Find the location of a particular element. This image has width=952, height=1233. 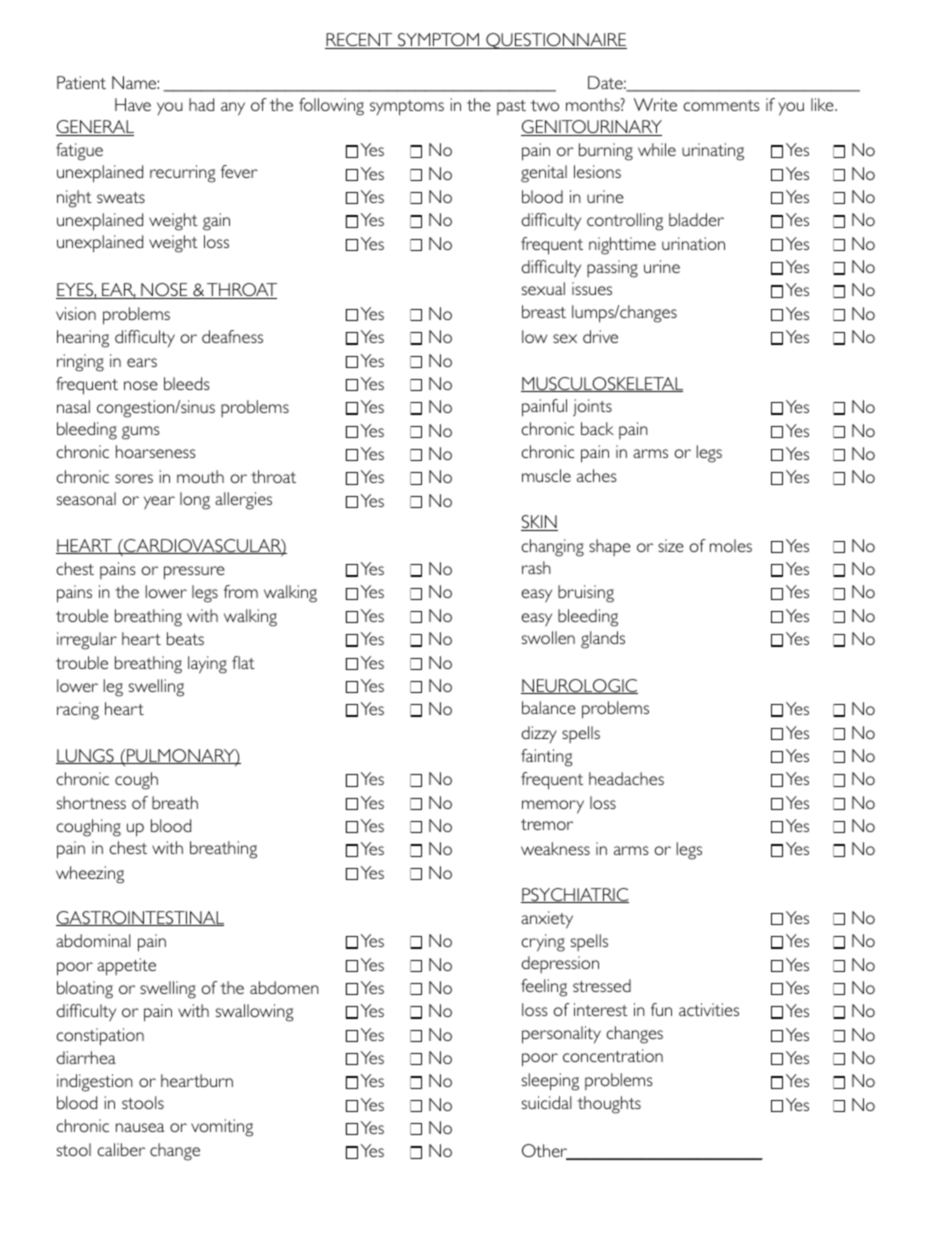

moles is located at coordinates (731, 545).
